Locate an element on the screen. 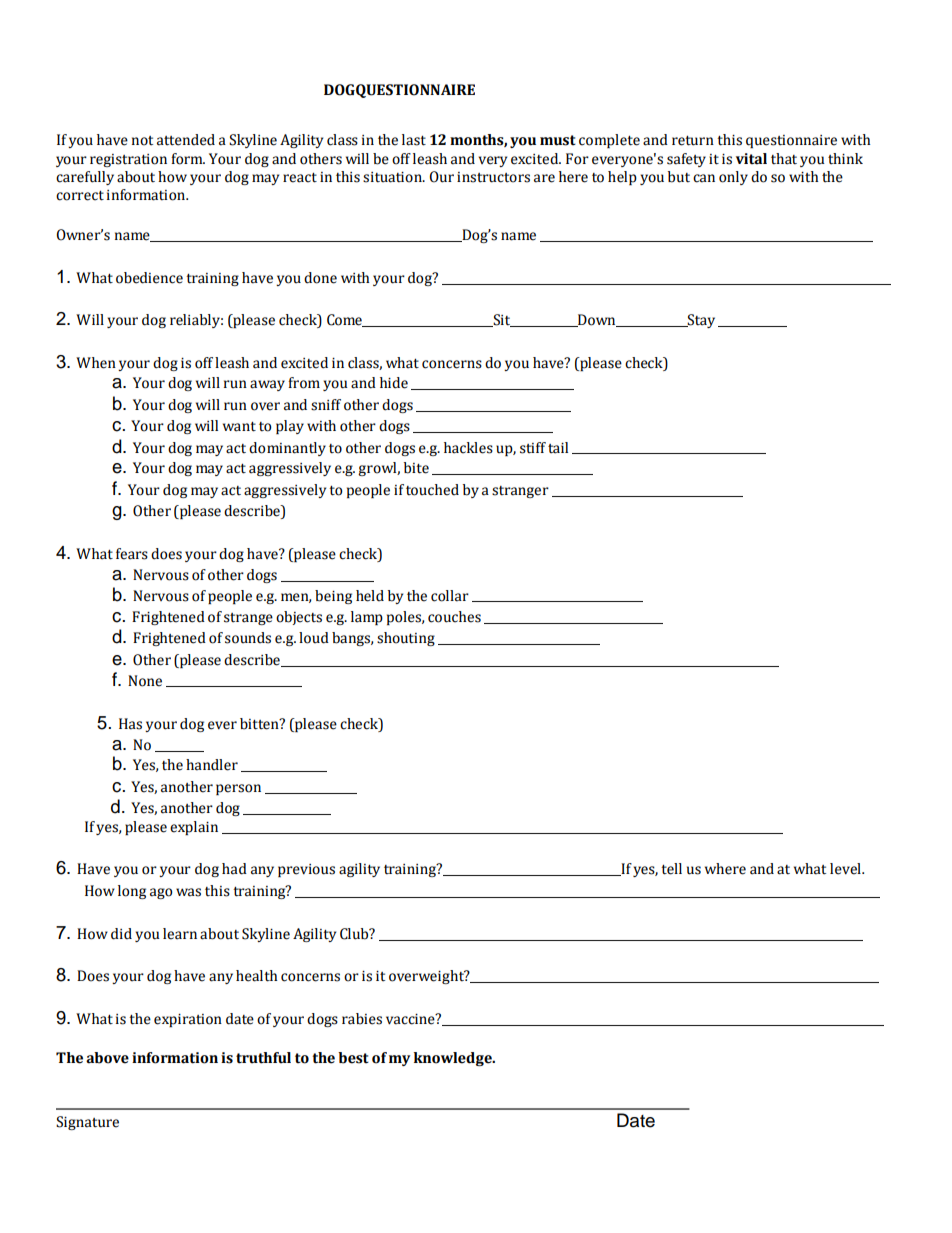 This screenshot has width=952, height=1233. collar is located at coordinates (450, 596).
